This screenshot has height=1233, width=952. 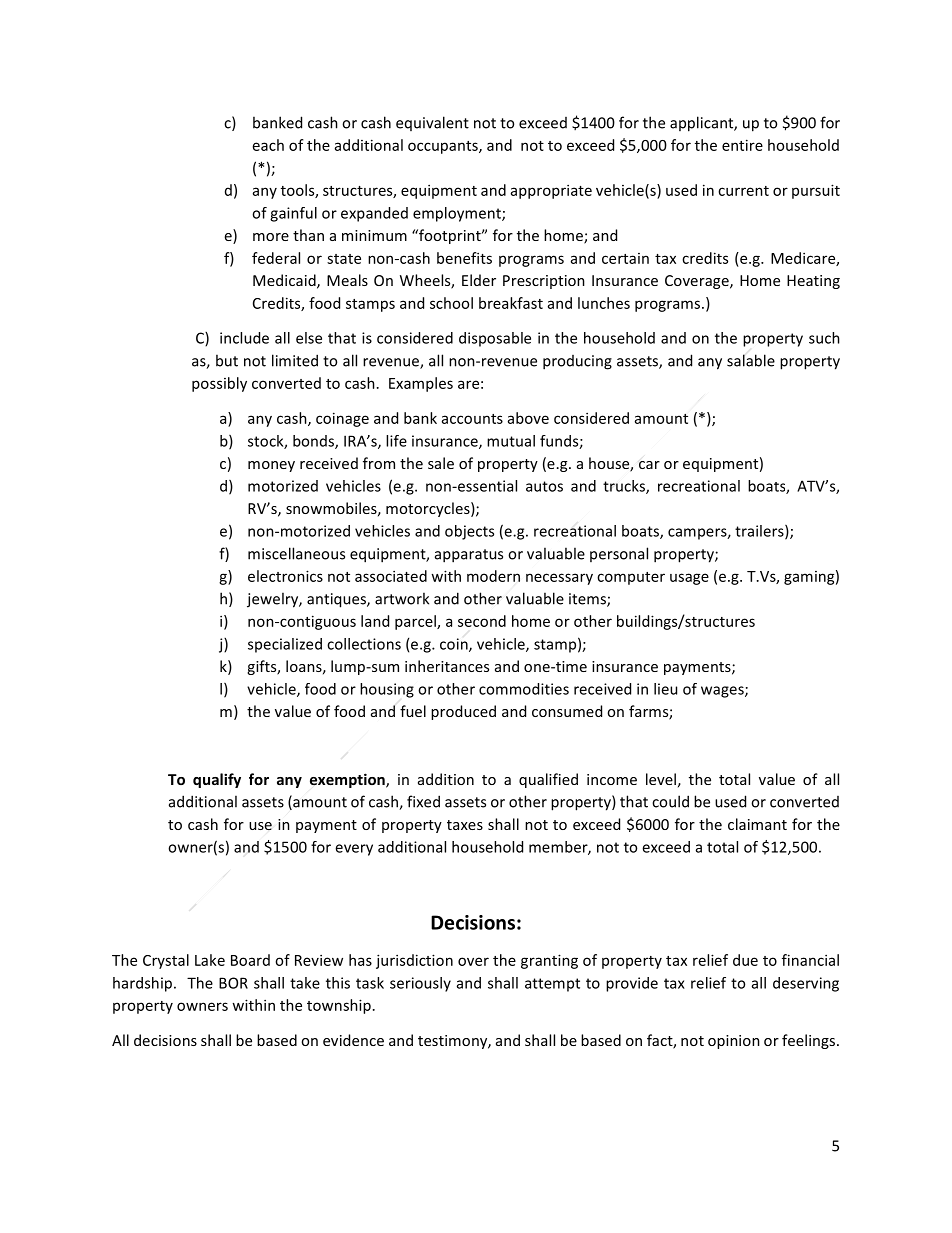 What do you see at coordinates (233, 983) in the screenshot?
I see `BOR` at bounding box center [233, 983].
